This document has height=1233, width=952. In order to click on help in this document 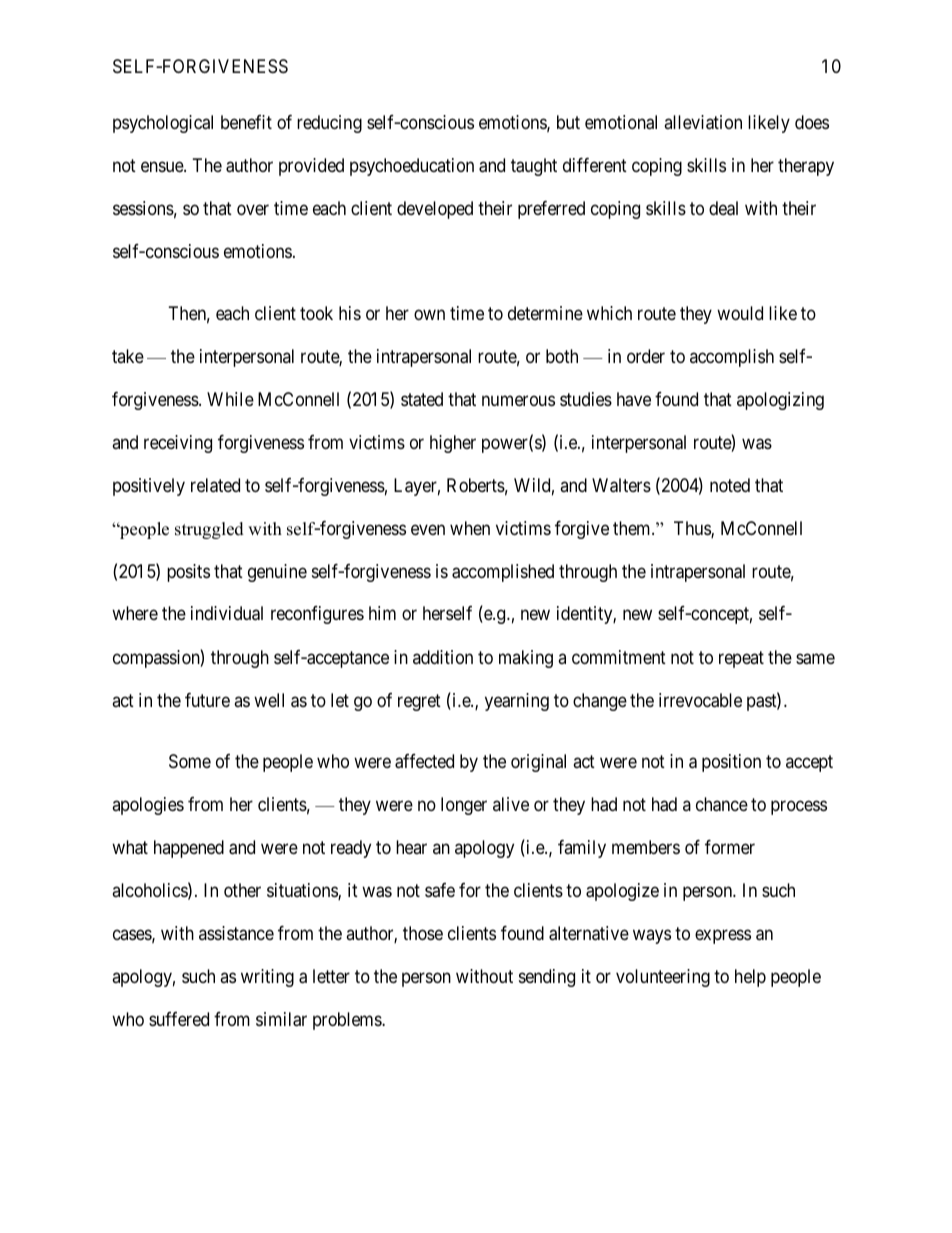, I will do `click(750, 978)`.
